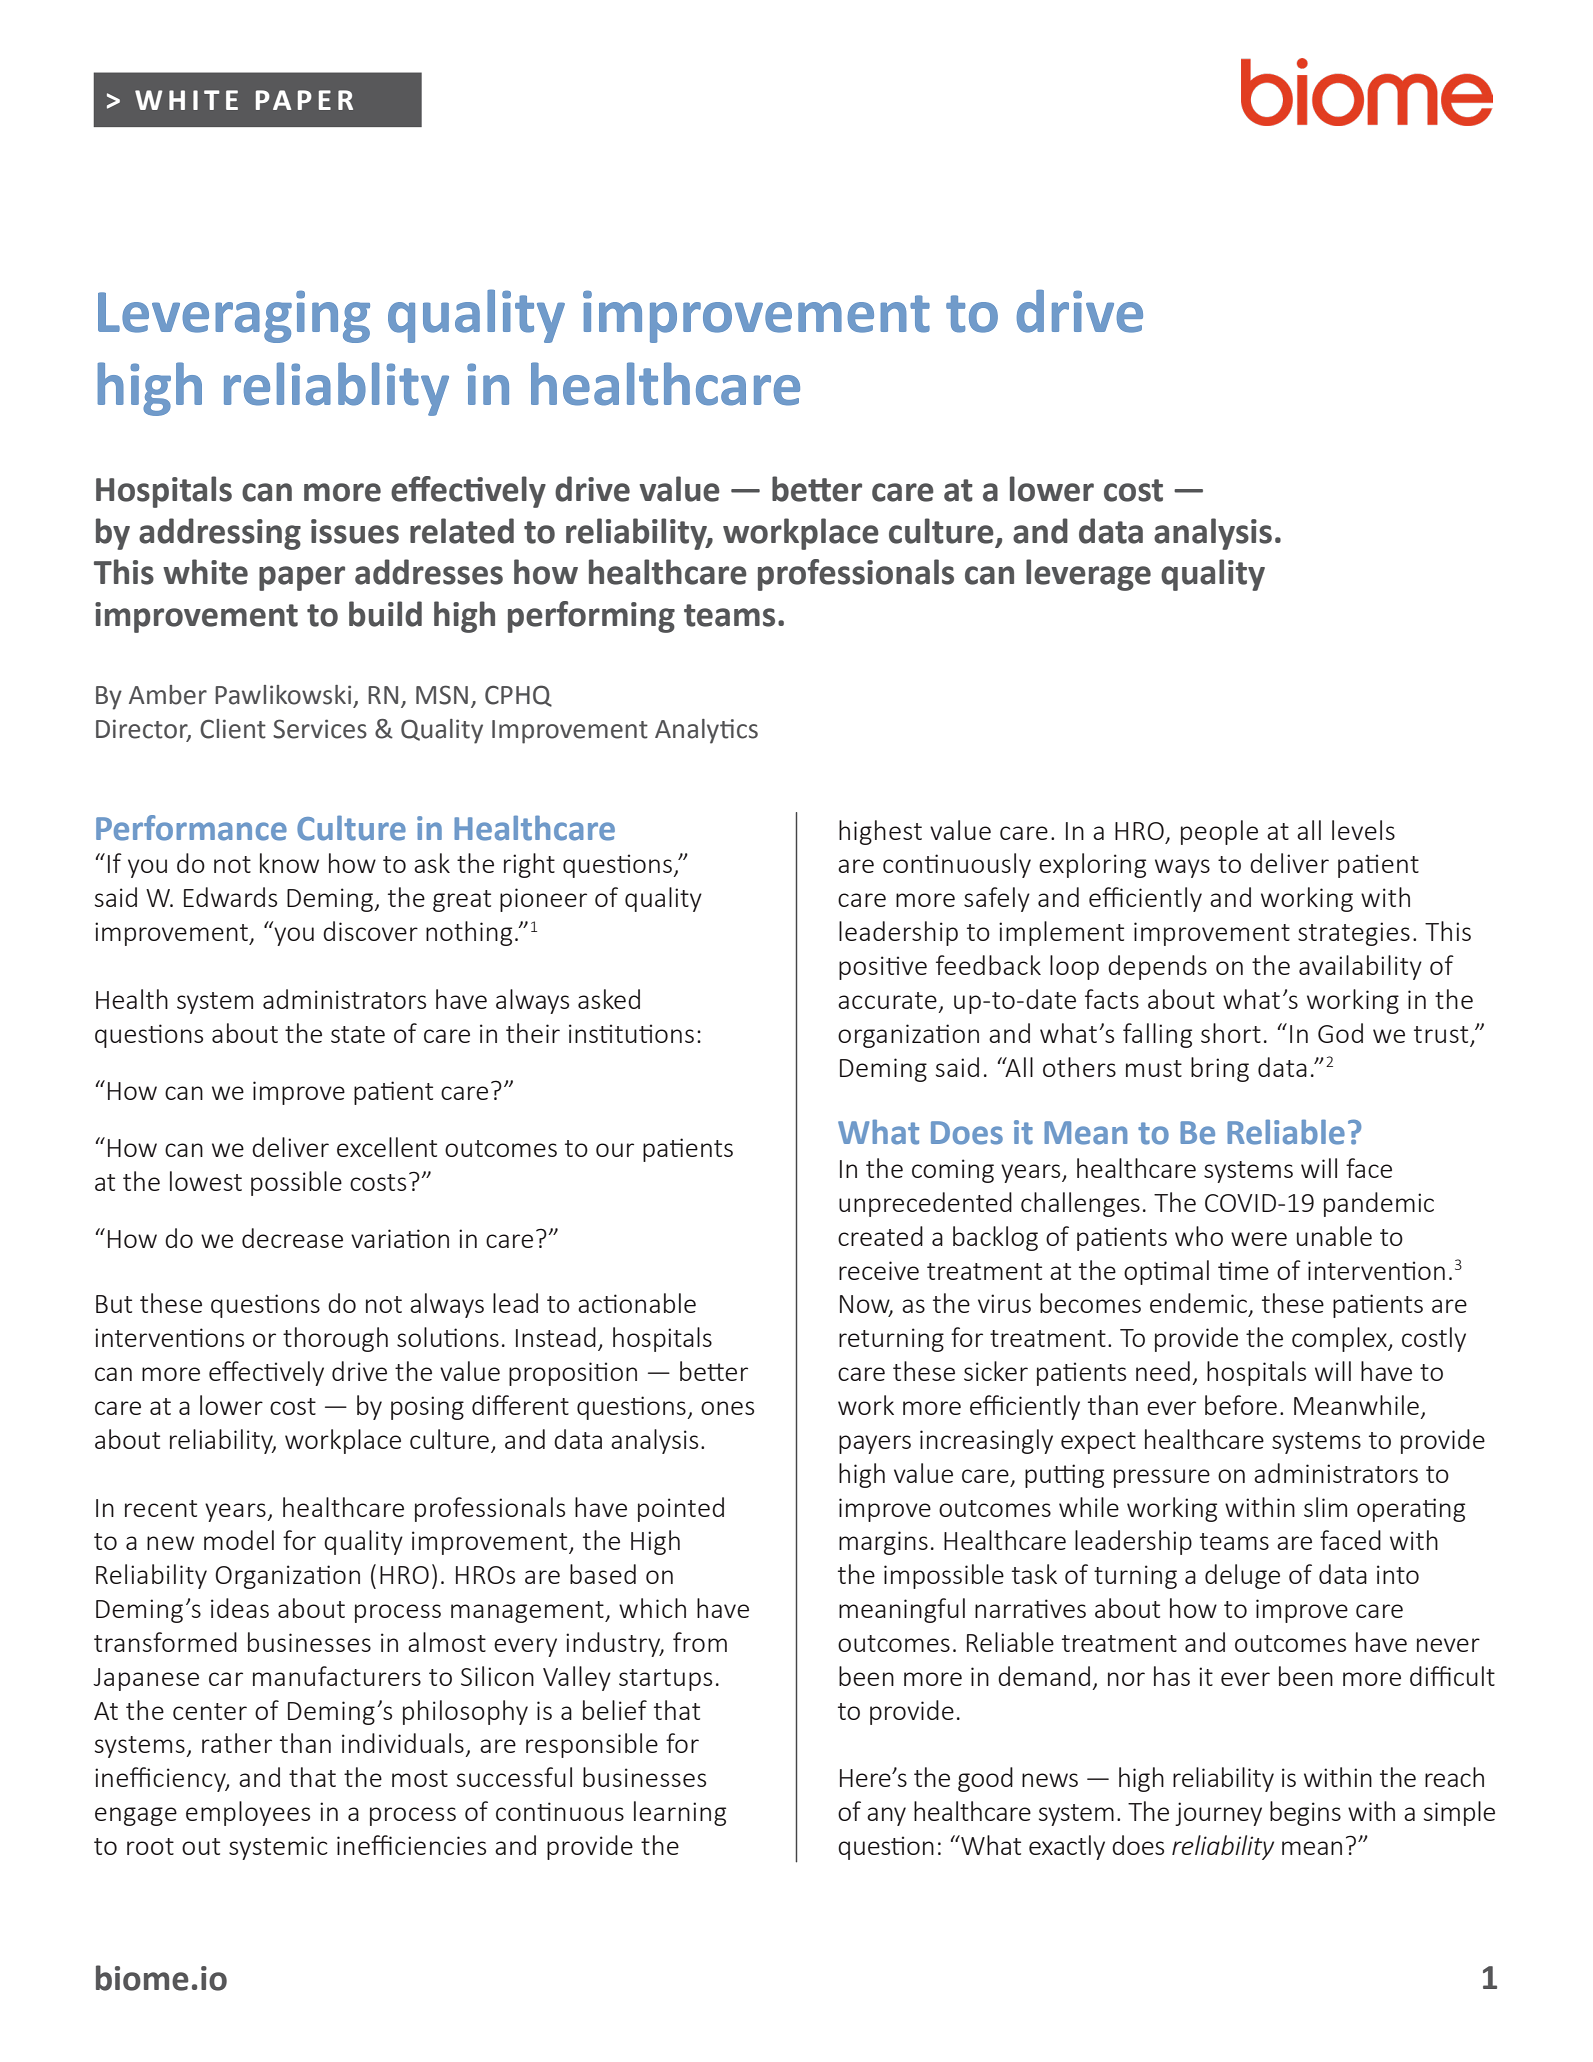 The image size is (1593, 2062). I want to click on performing, so click(591, 617).
